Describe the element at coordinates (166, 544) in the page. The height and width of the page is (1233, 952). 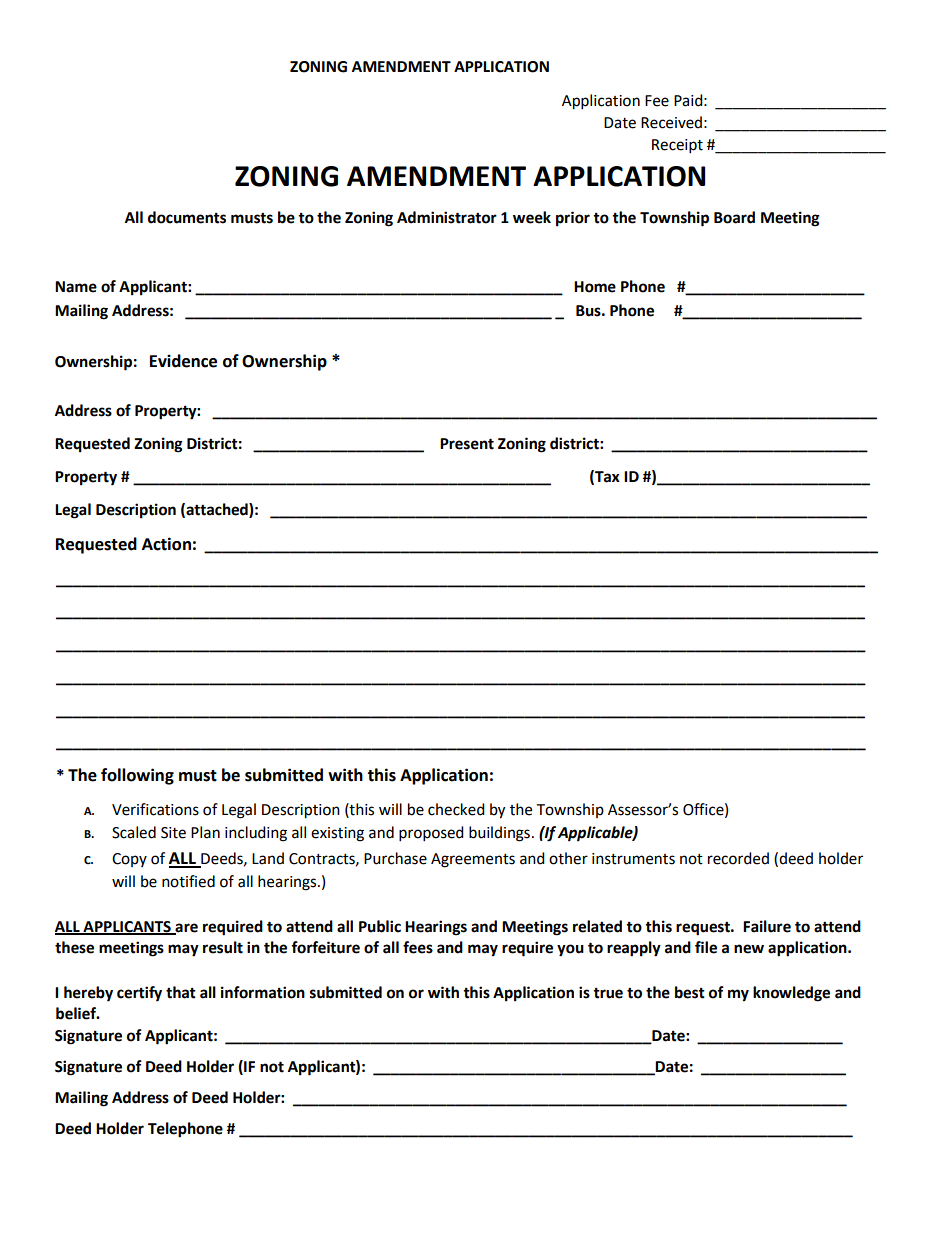
I see `Action` at that location.
